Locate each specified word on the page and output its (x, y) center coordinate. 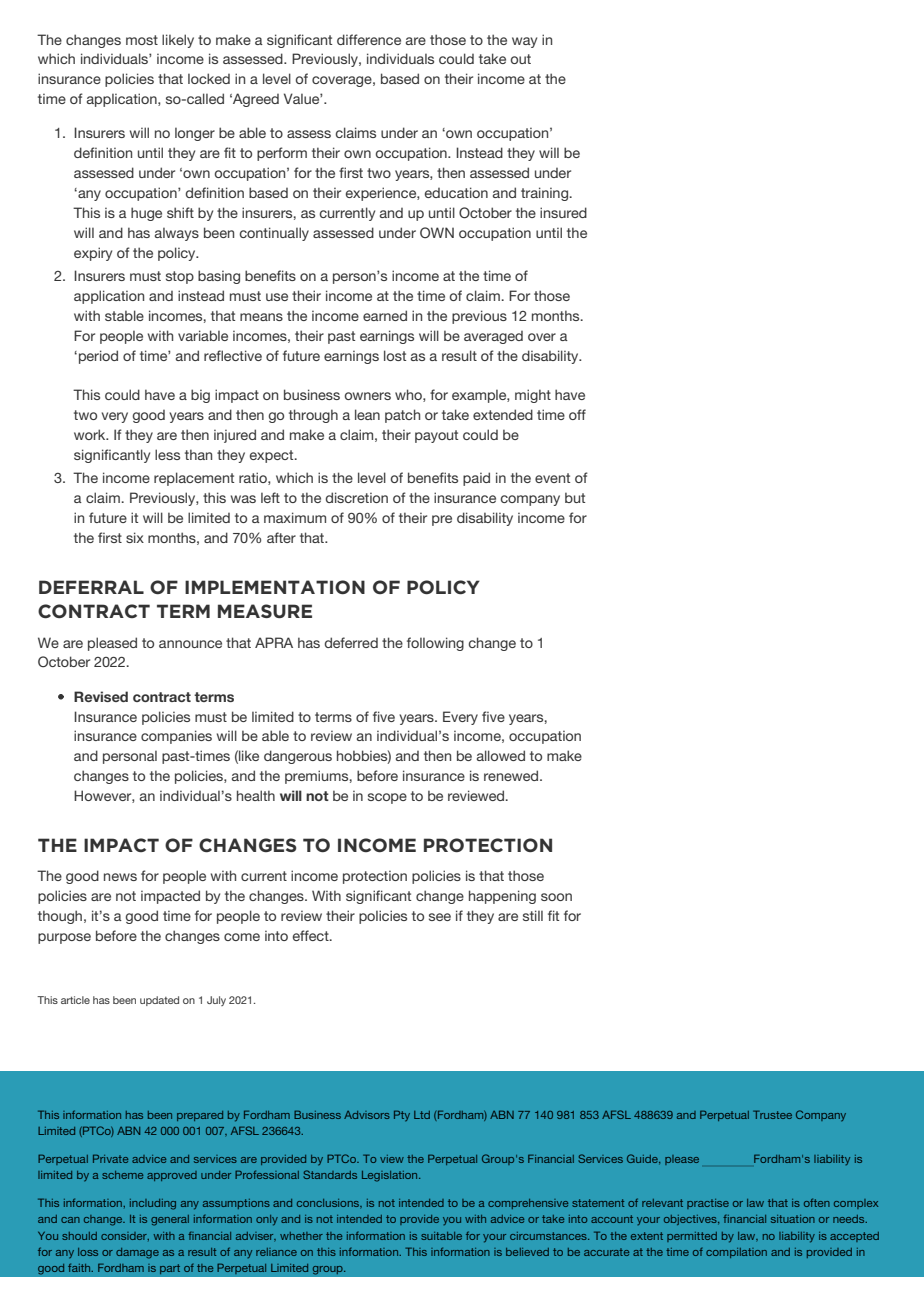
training (546, 194)
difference (369, 39)
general (170, 1220)
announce (190, 644)
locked (209, 78)
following (435, 644)
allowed (501, 755)
